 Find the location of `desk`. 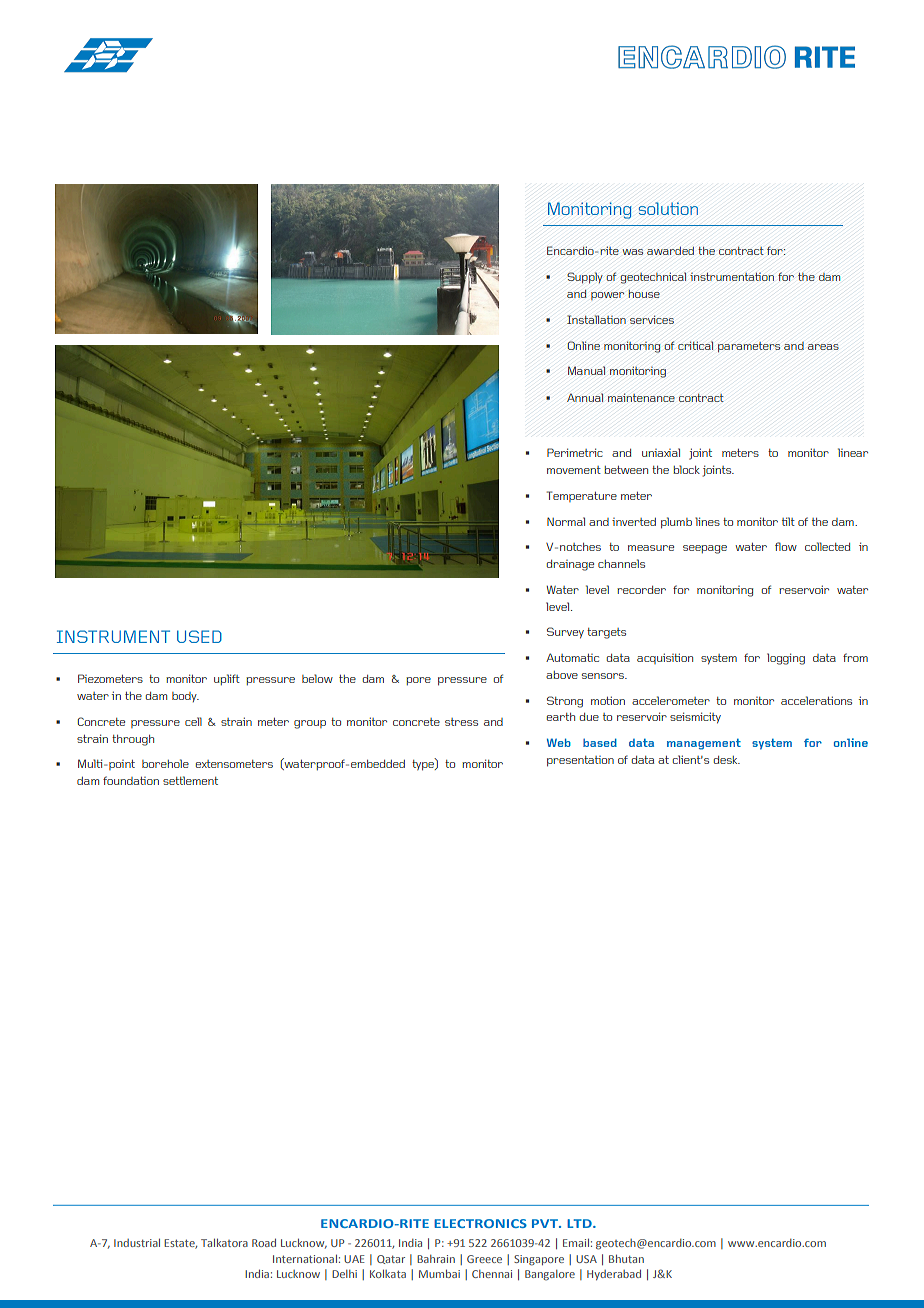

desk is located at coordinates (727, 760).
